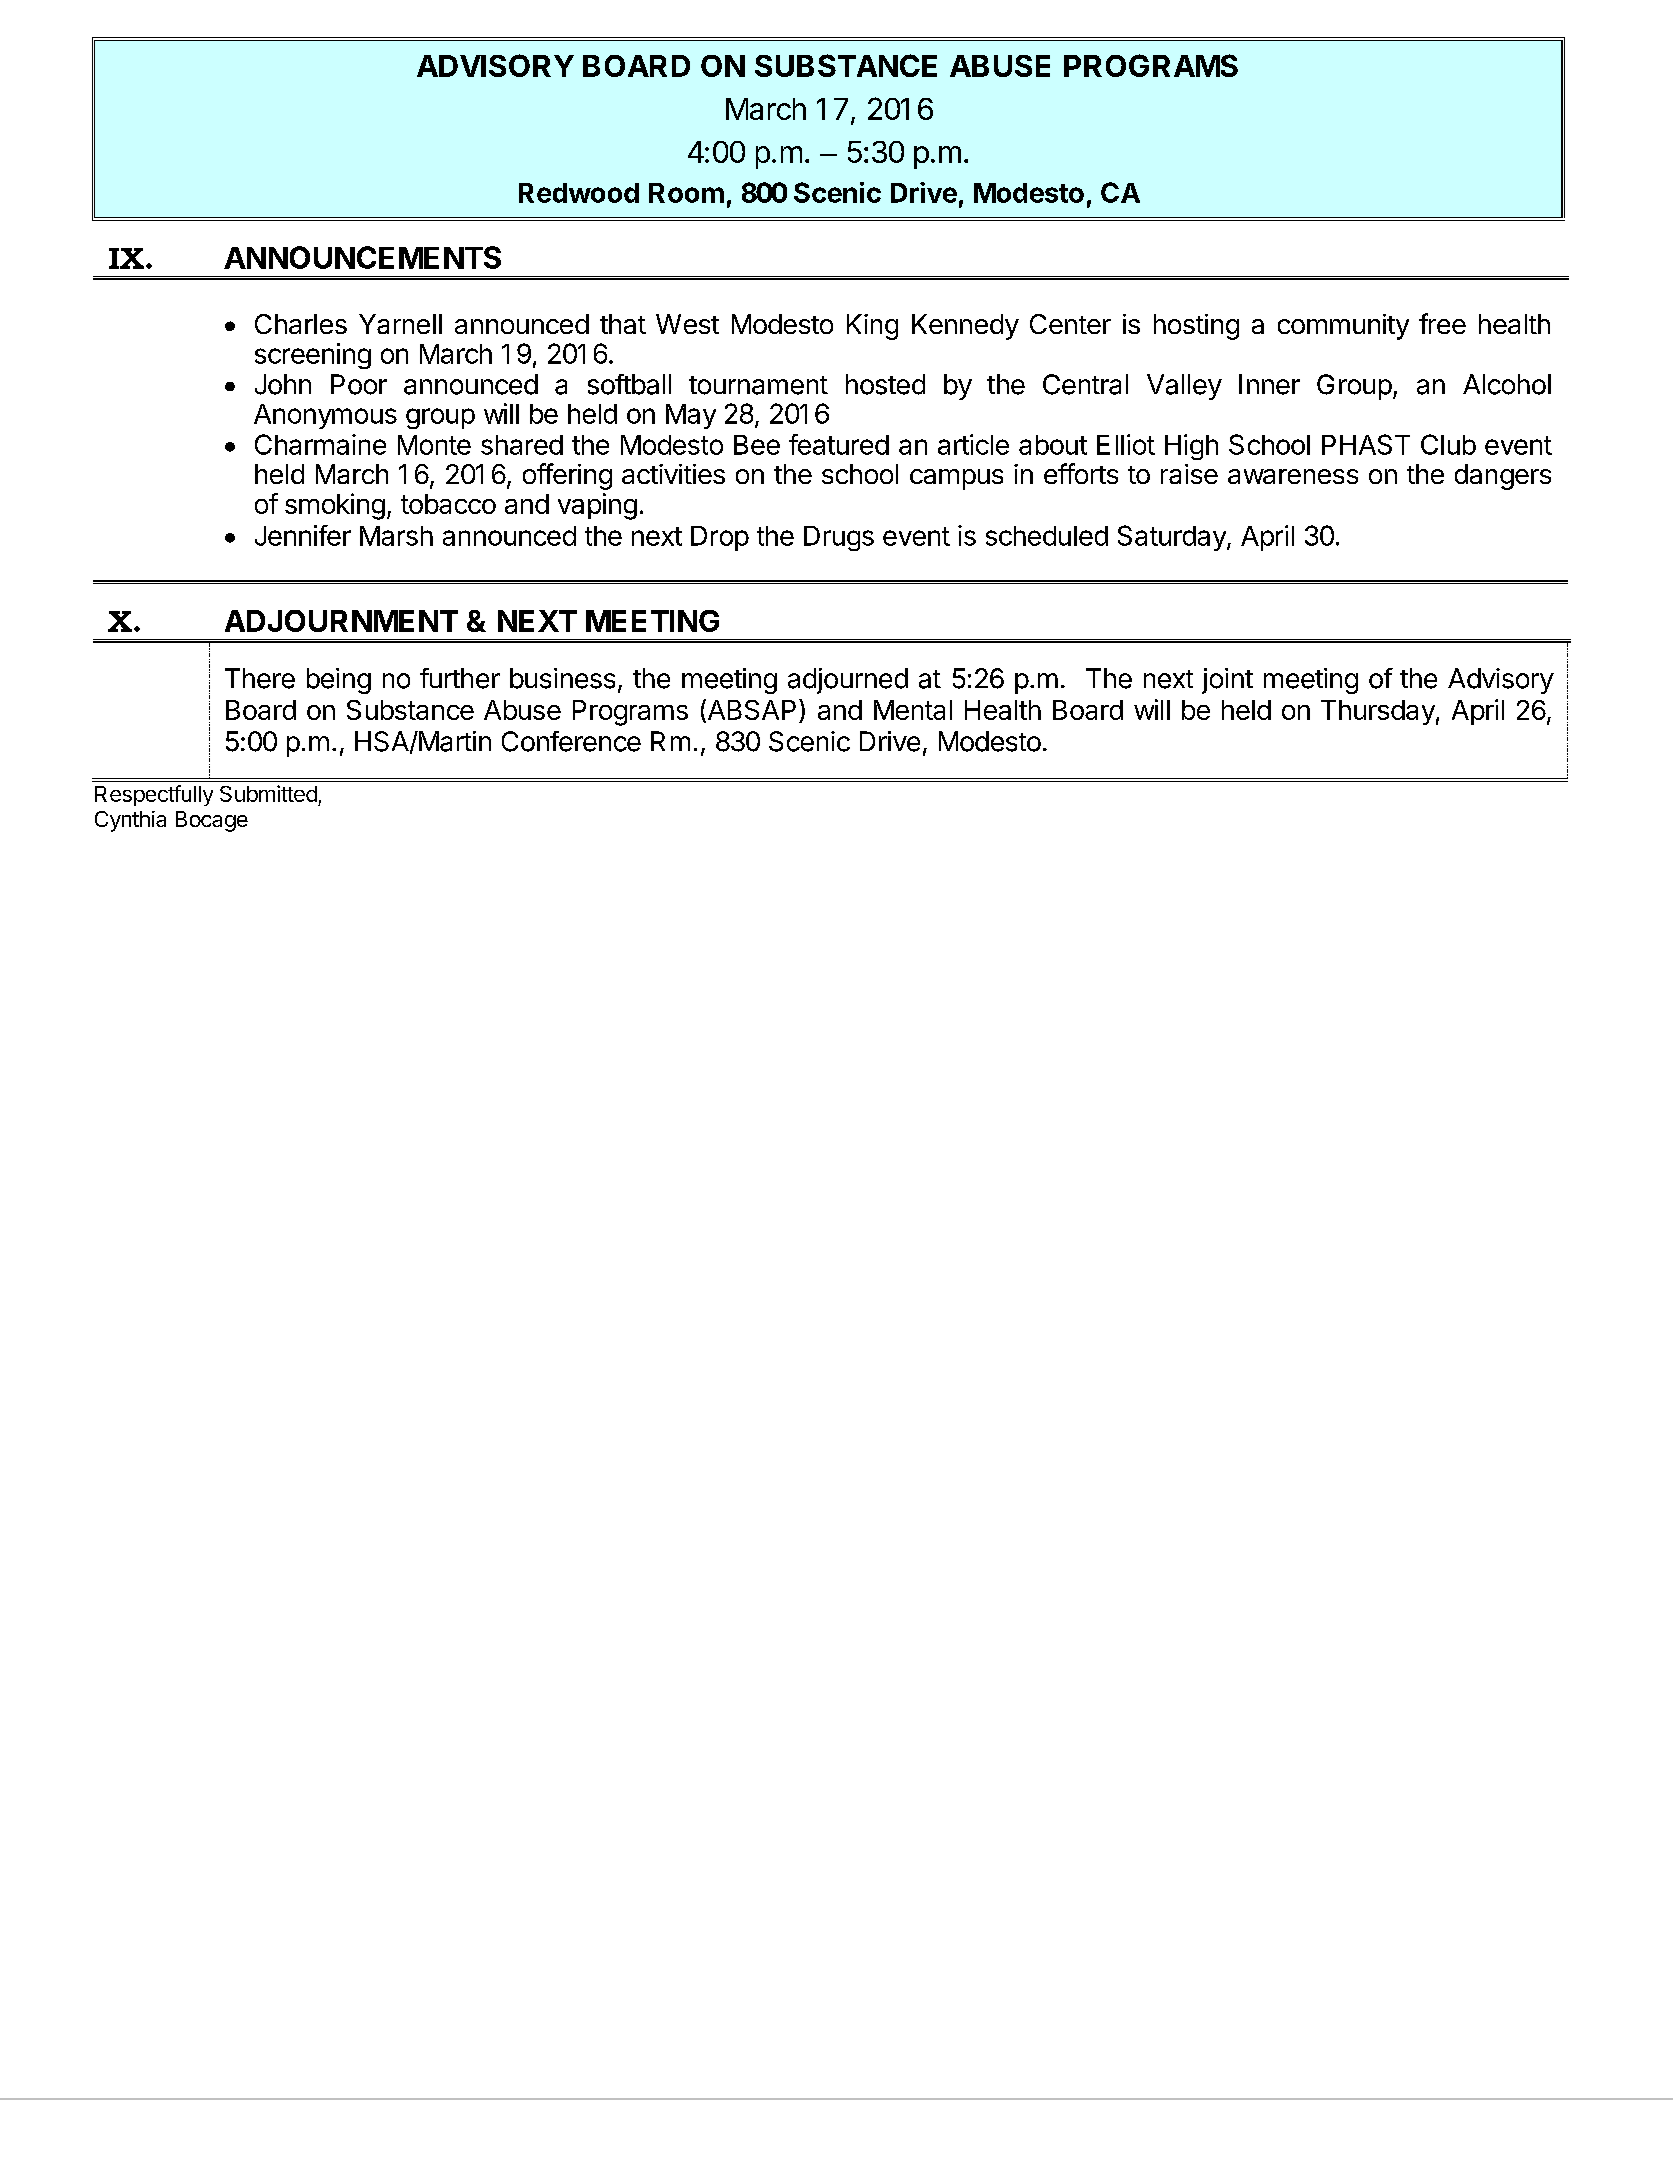 Image resolution: width=1673 pixels, height=2165 pixels. Describe the element at coordinates (1442, 323) in the screenshot. I see `free` at that location.
